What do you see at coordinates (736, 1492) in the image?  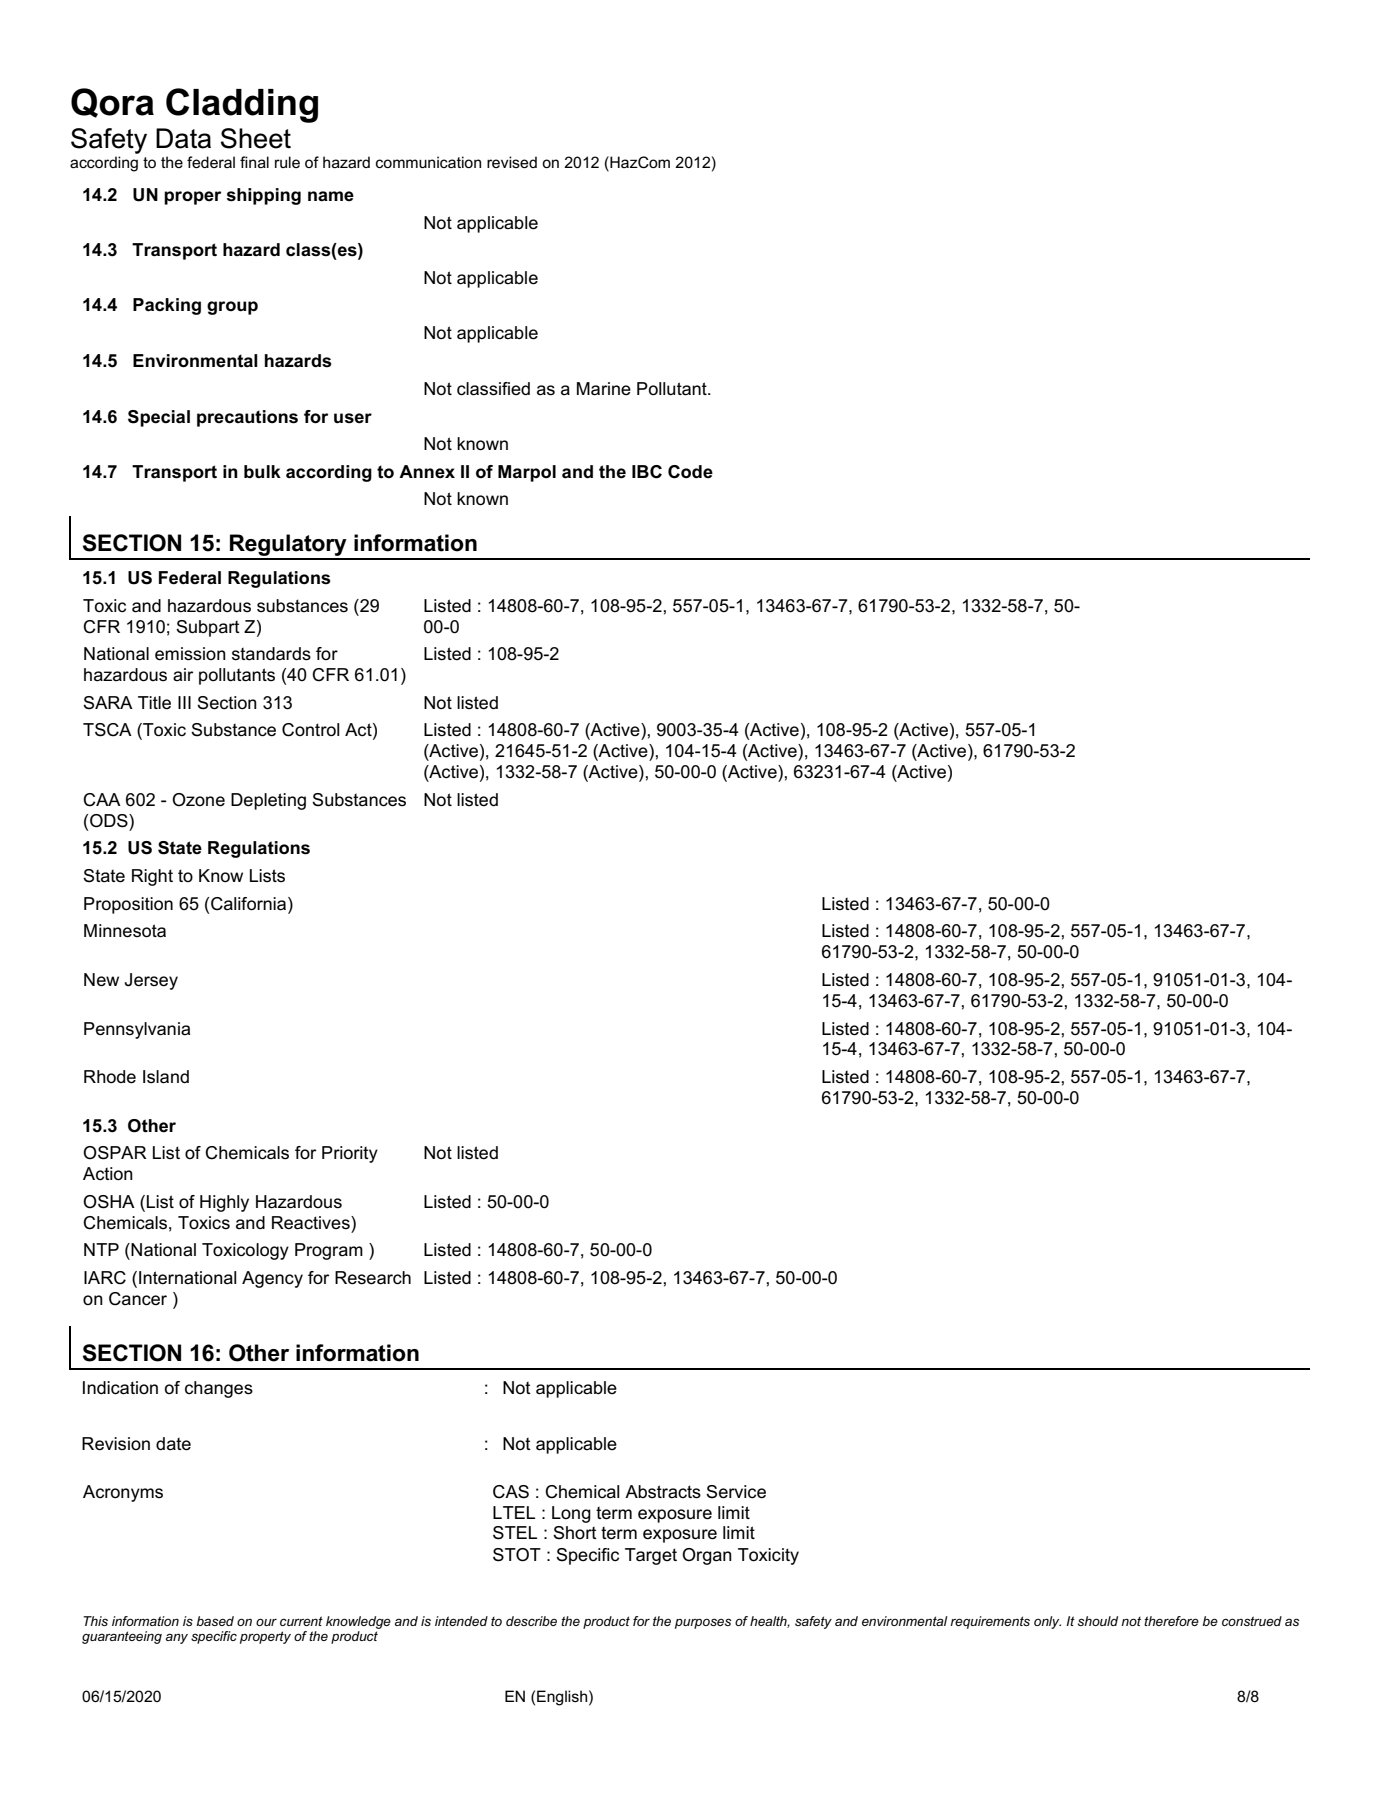 I see `Service` at bounding box center [736, 1492].
